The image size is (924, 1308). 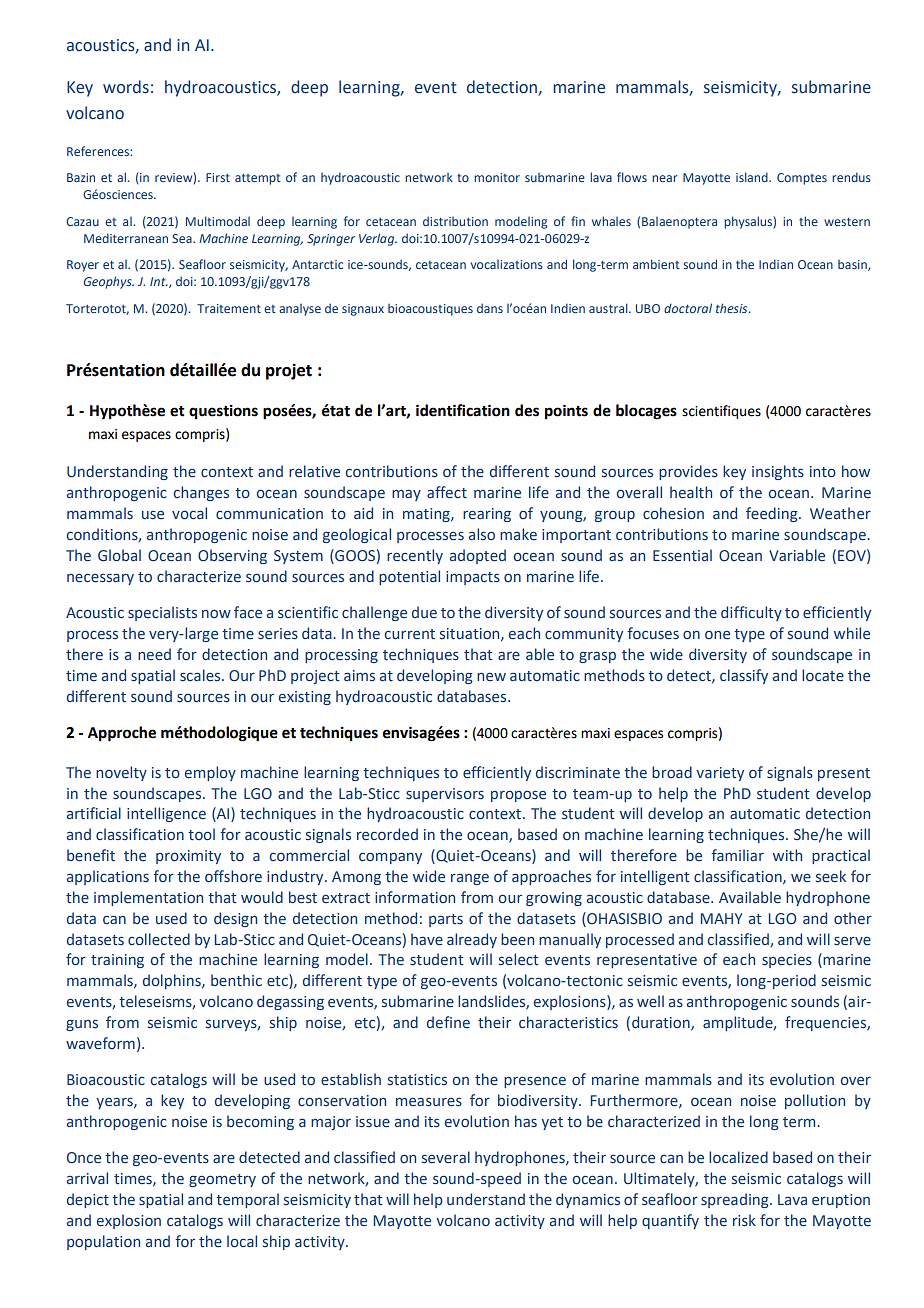 What do you see at coordinates (188, 857) in the page?
I see `proximity` at bounding box center [188, 857].
